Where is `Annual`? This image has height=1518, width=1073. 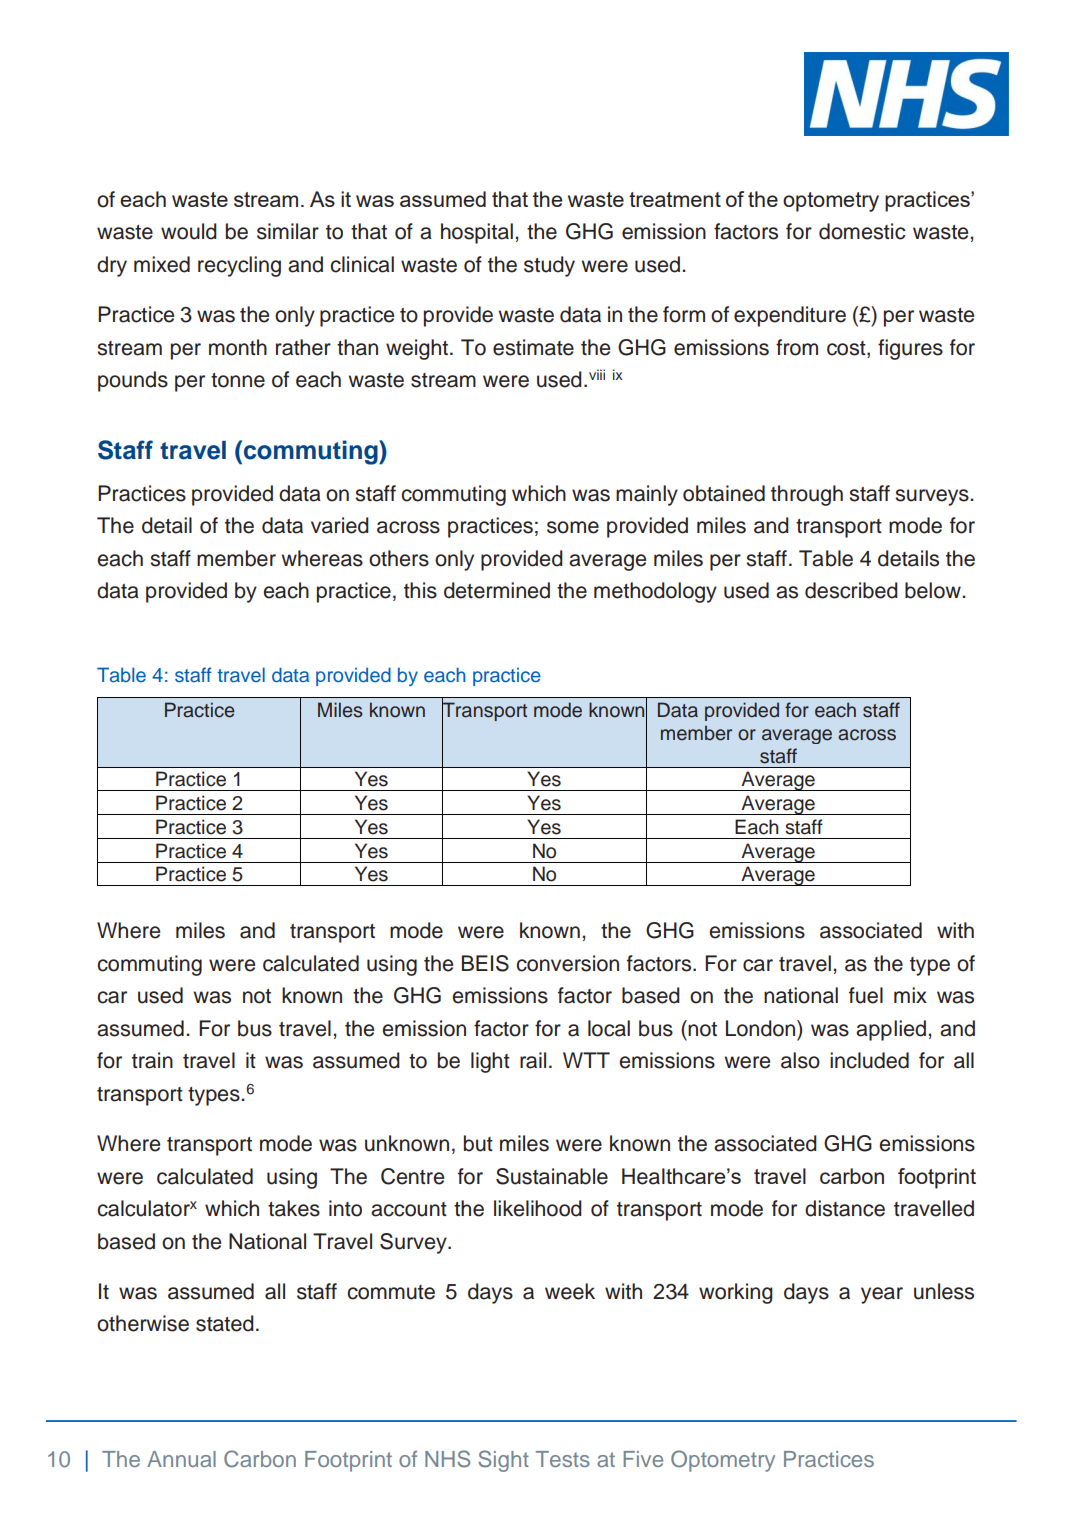 Annual is located at coordinates (181, 1459).
